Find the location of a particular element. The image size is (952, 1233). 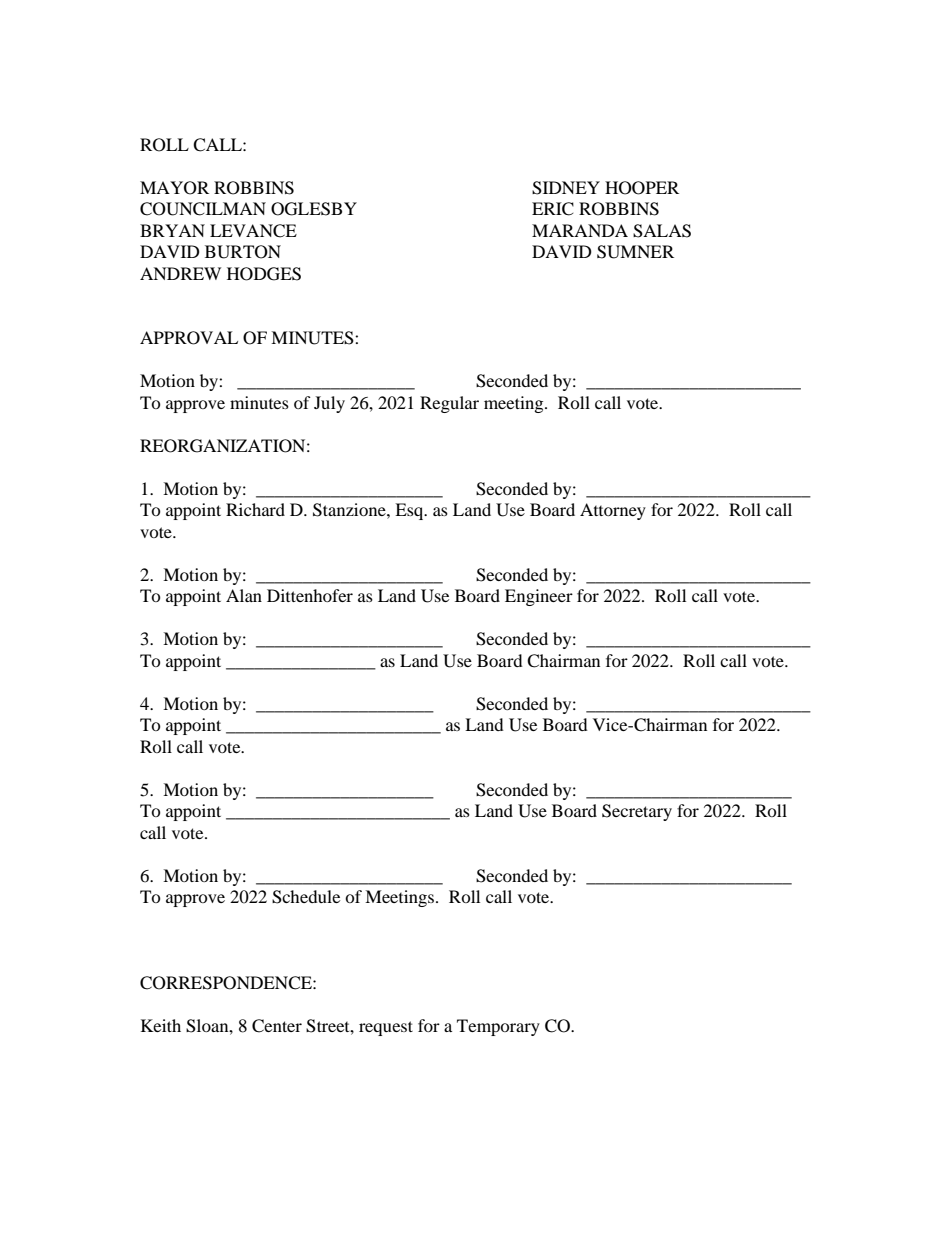

SIDNEY is located at coordinates (566, 188).
